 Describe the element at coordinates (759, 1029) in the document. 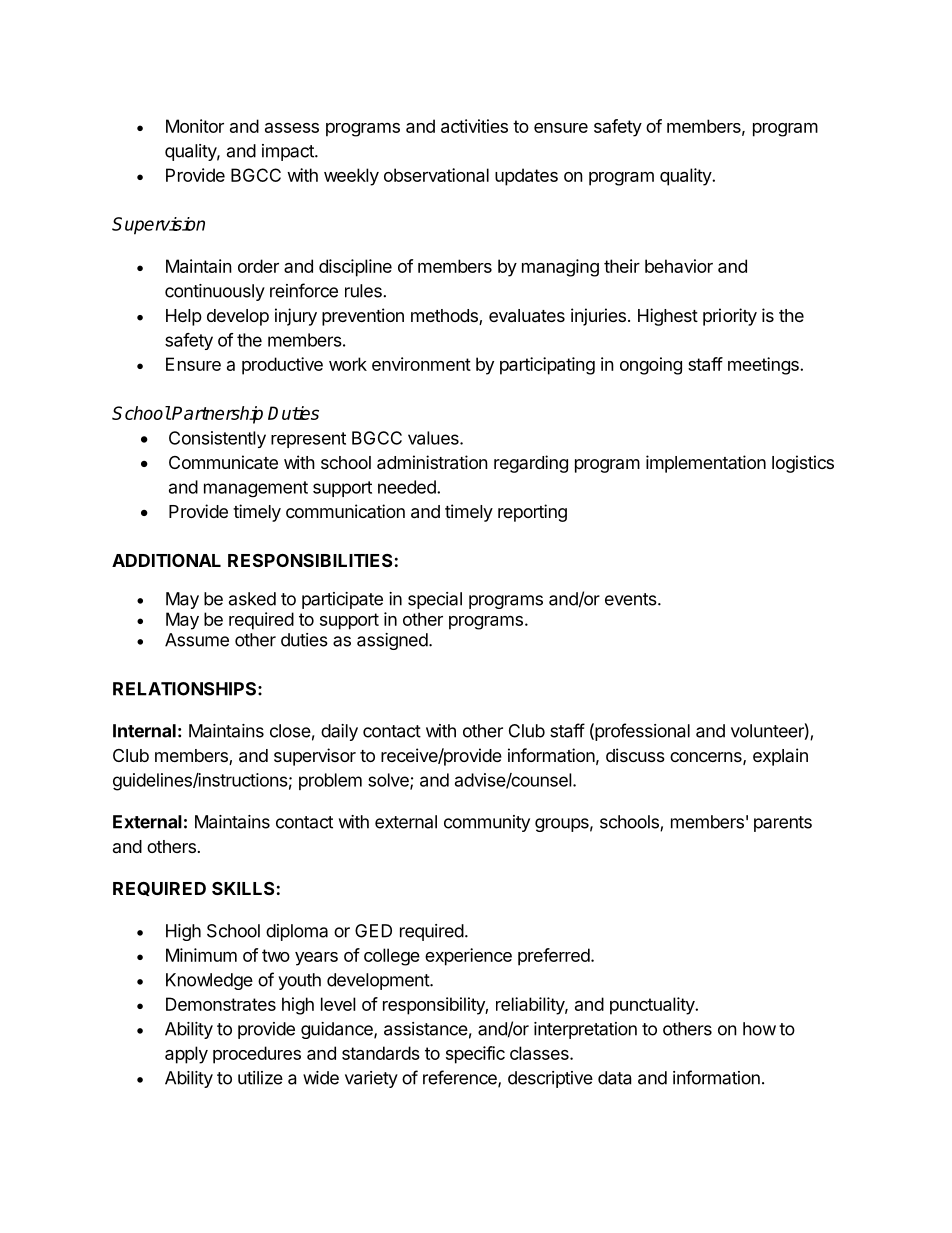

I see `how` at that location.
